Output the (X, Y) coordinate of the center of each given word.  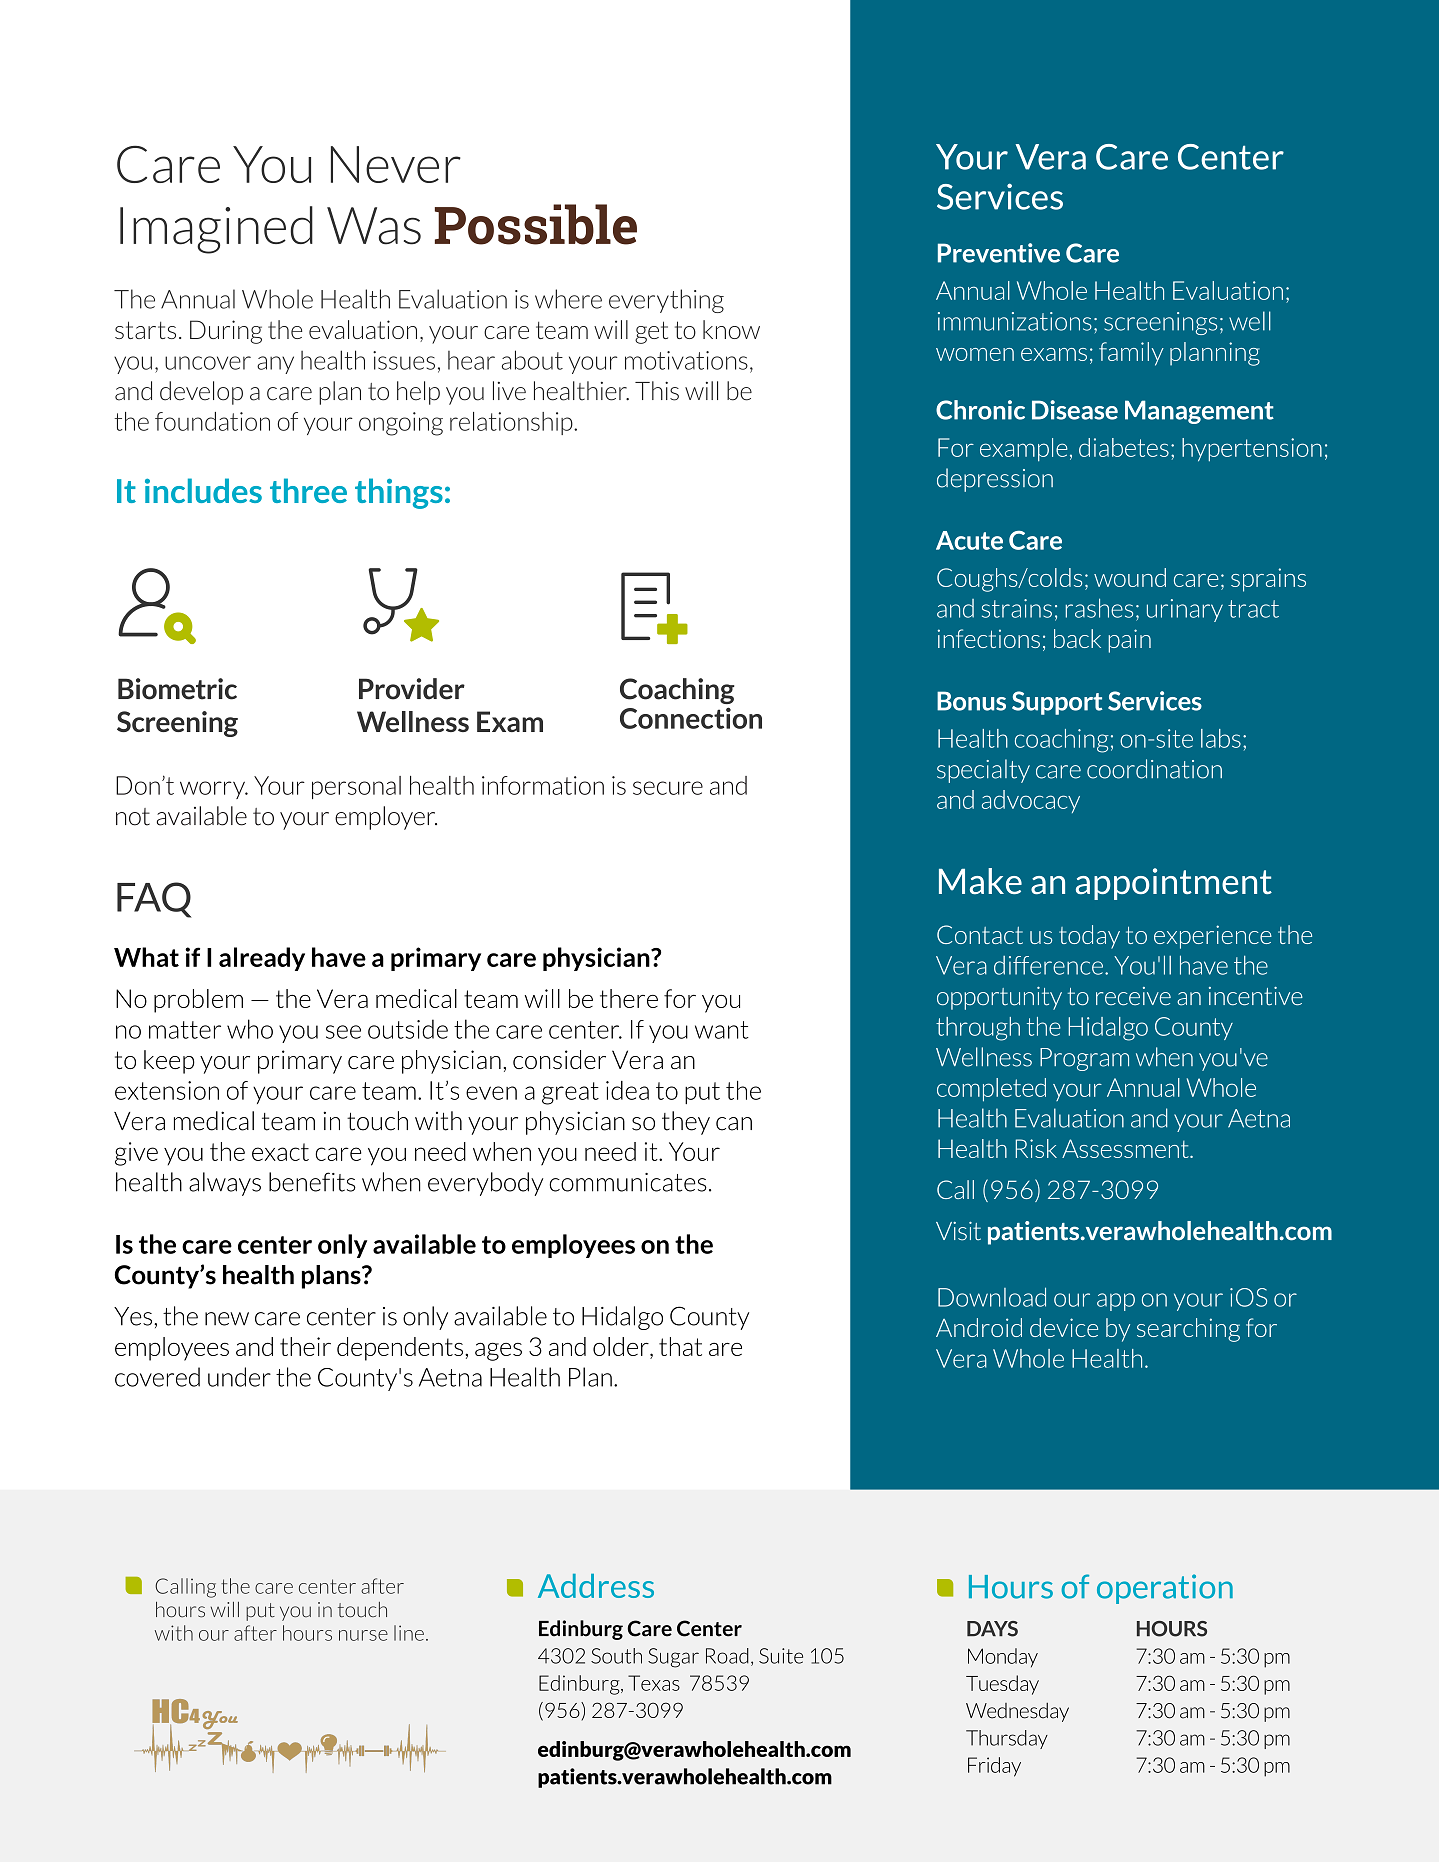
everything (666, 301)
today (1089, 937)
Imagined (216, 230)
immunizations (1015, 321)
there (629, 998)
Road (727, 1656)
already (262, 959)
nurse (363, 1635)
